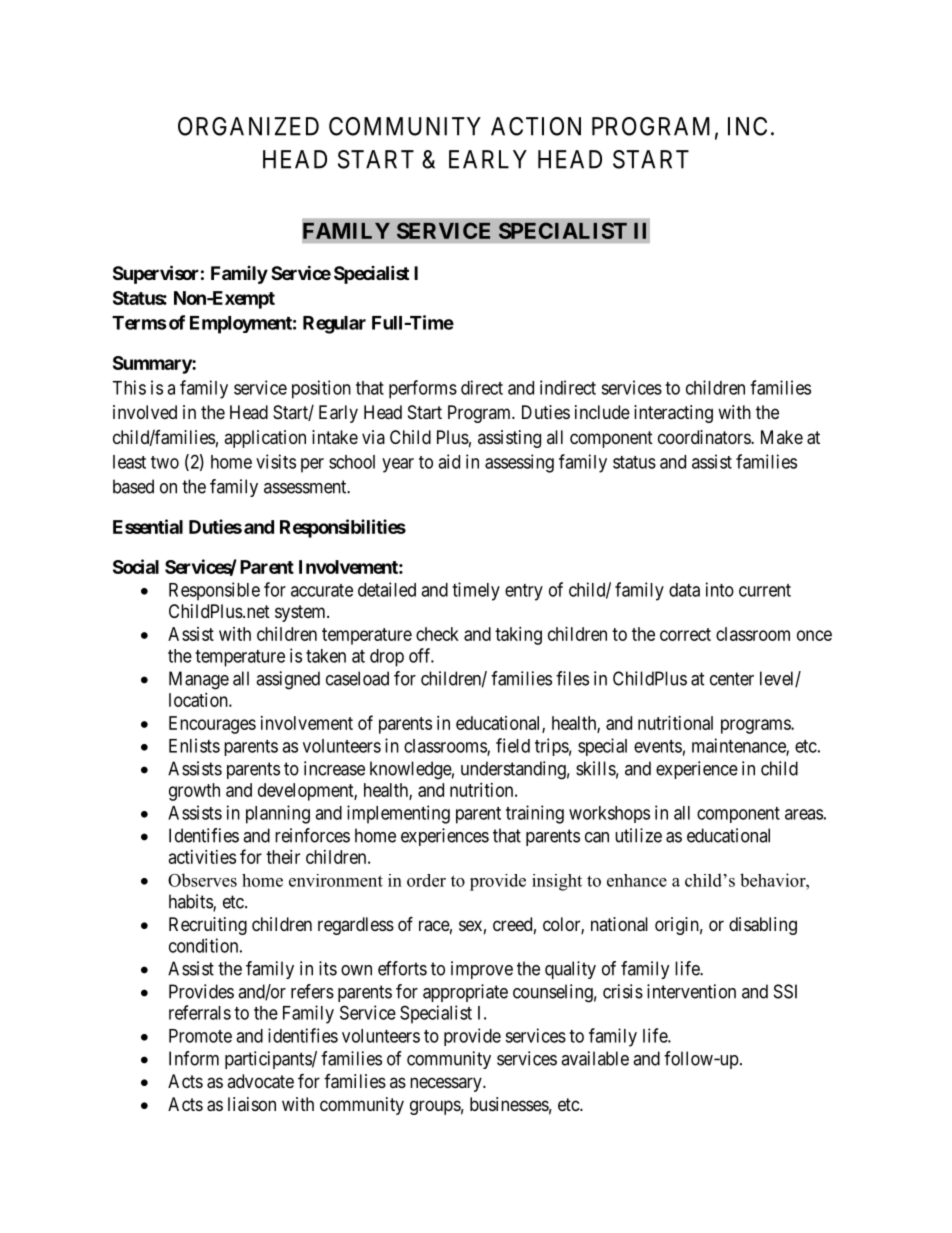  Describe the element at coordinates (423, 389) in the screenshot. I see `performs` at that location.
